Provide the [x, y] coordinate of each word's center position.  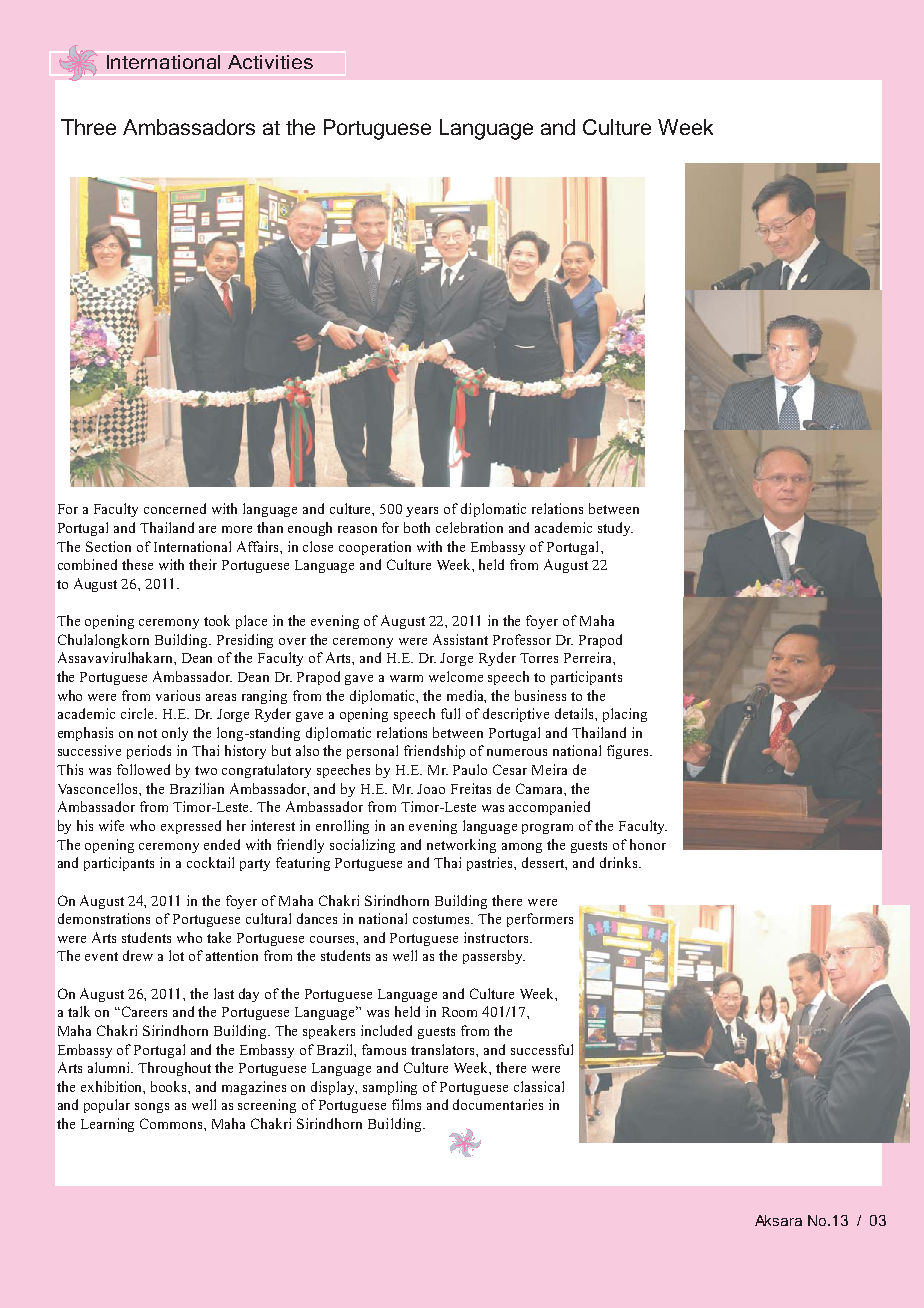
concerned [175, 508]
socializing [362, 846]
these [137, 564]
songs [152, 1108]
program [547, 829]
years [422, 512]
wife [111, 825]
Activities [270, 62]
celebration [469, 527]
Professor [522, 639]
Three [88, 127]
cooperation [375, 548]
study [615, 529]
